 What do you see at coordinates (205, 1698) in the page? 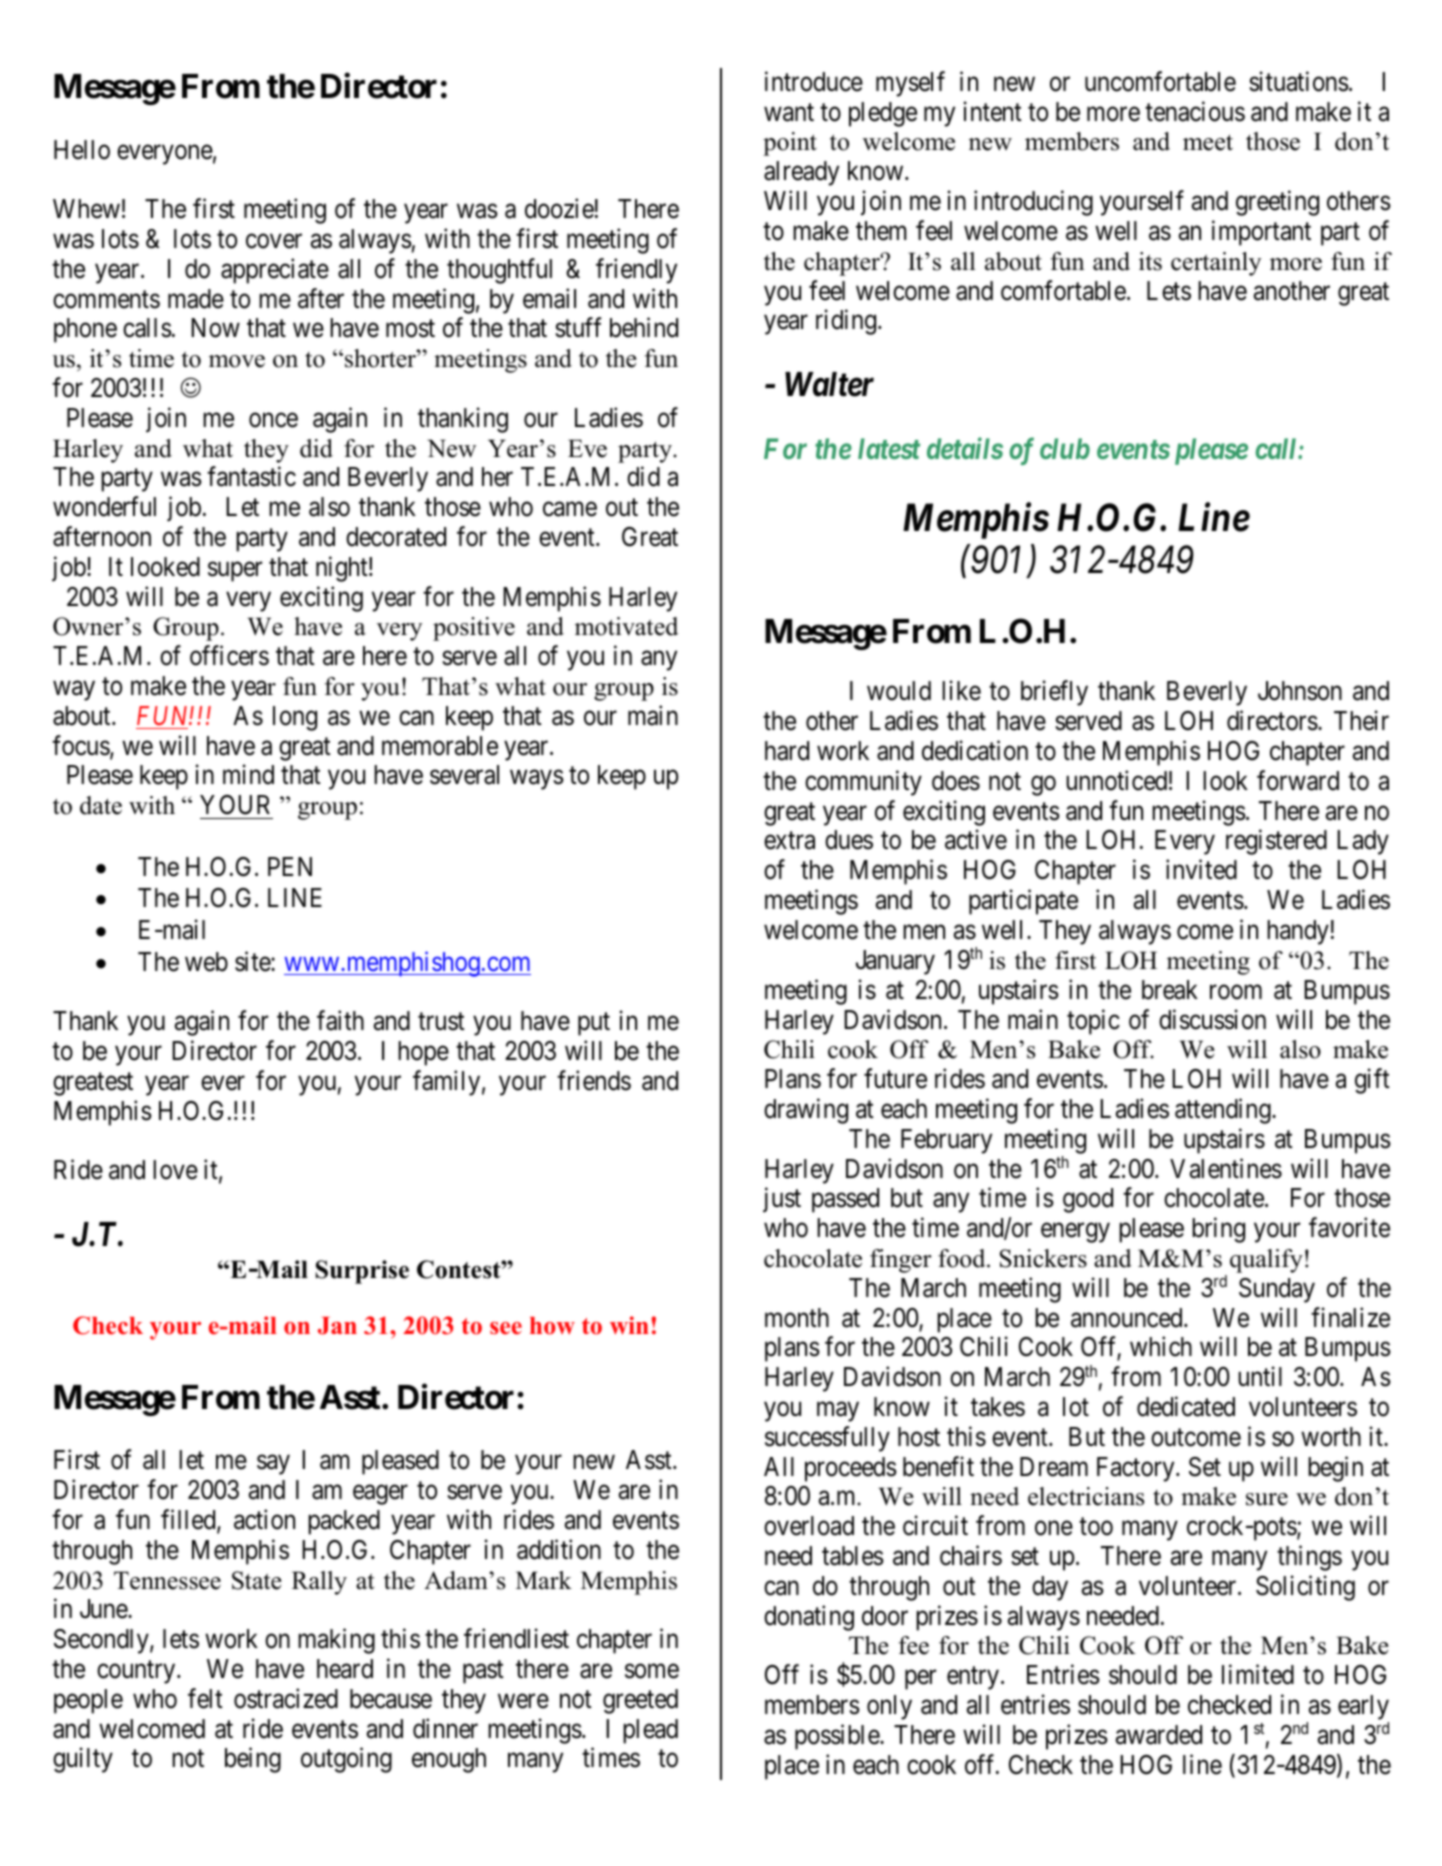
I see `felt` at bounding box center [205, 1698].
